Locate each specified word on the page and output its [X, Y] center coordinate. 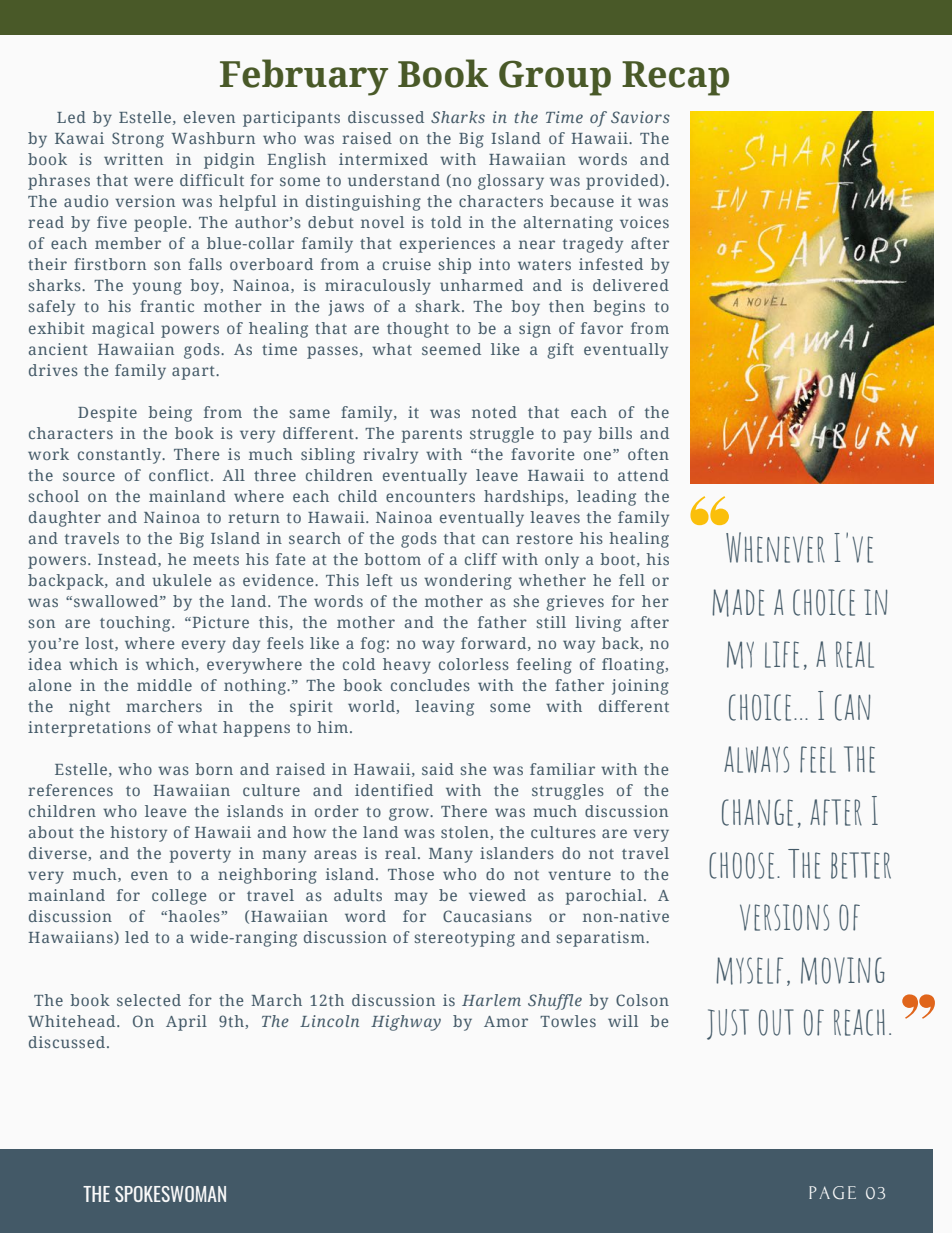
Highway [406, 1023]
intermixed [383, 159]
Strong [138, 140]
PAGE [832, 1193]
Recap [675, 78]
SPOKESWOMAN [170, 1194]
